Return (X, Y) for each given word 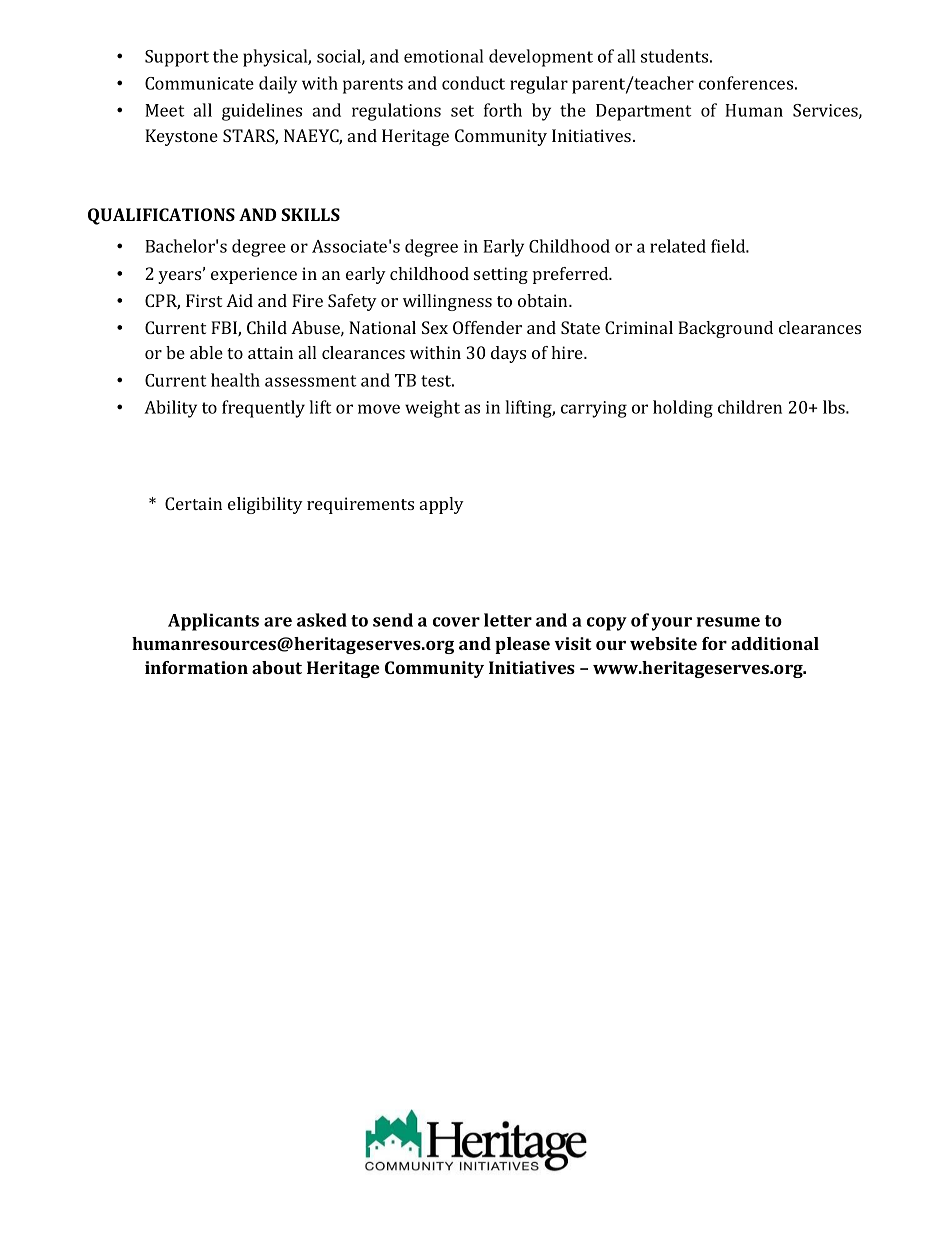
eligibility (265, 505)
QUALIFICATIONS (161, 216)
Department (643, 112)
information (196, 667)
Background (725, 329)
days (508, 354)
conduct (473, 83)
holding (683, 409)
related (678, 246)
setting (501, 275)
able (206, 352)
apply (442, 505)
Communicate (199, 83)
